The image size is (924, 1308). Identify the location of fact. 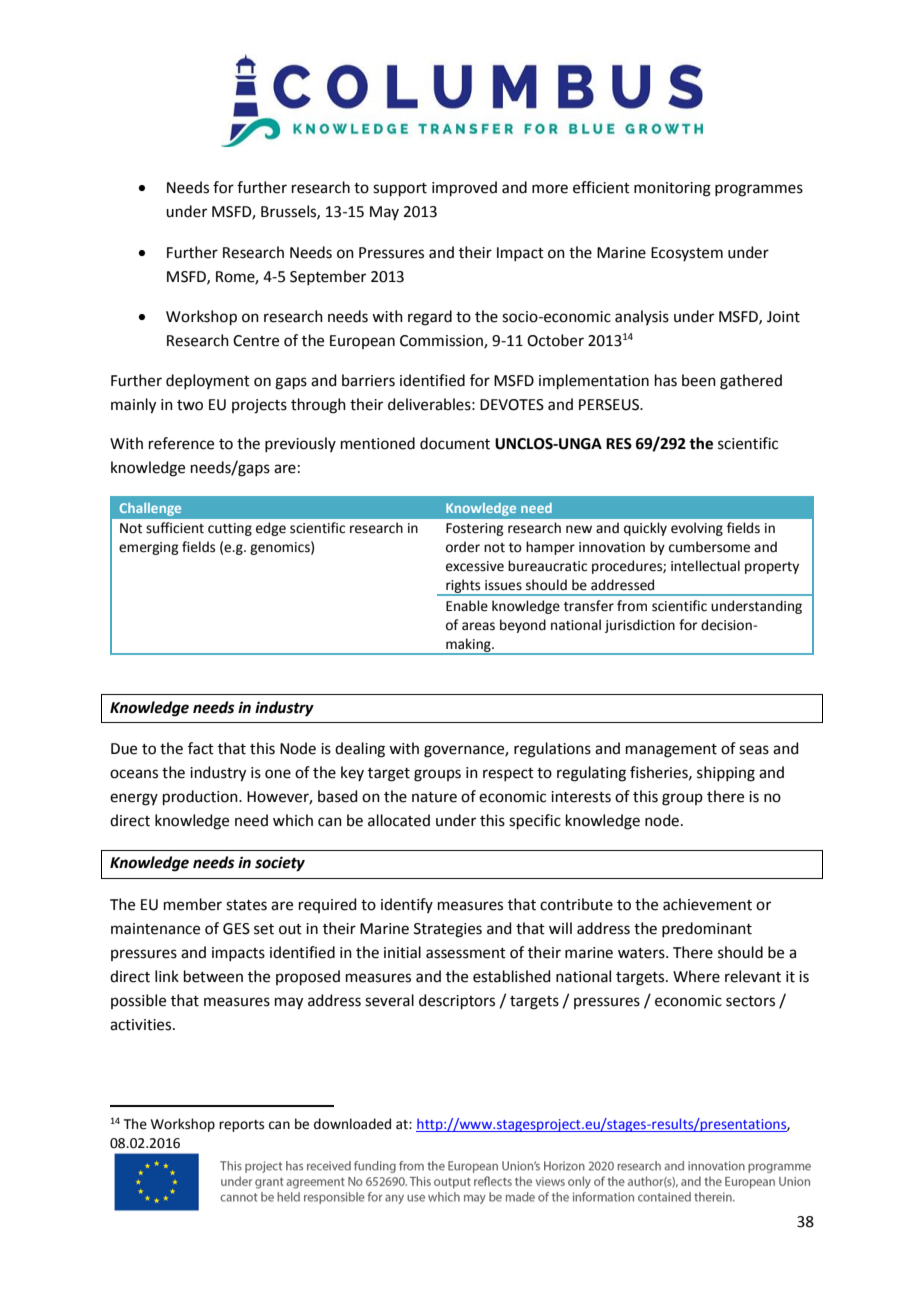
(201, 748).
